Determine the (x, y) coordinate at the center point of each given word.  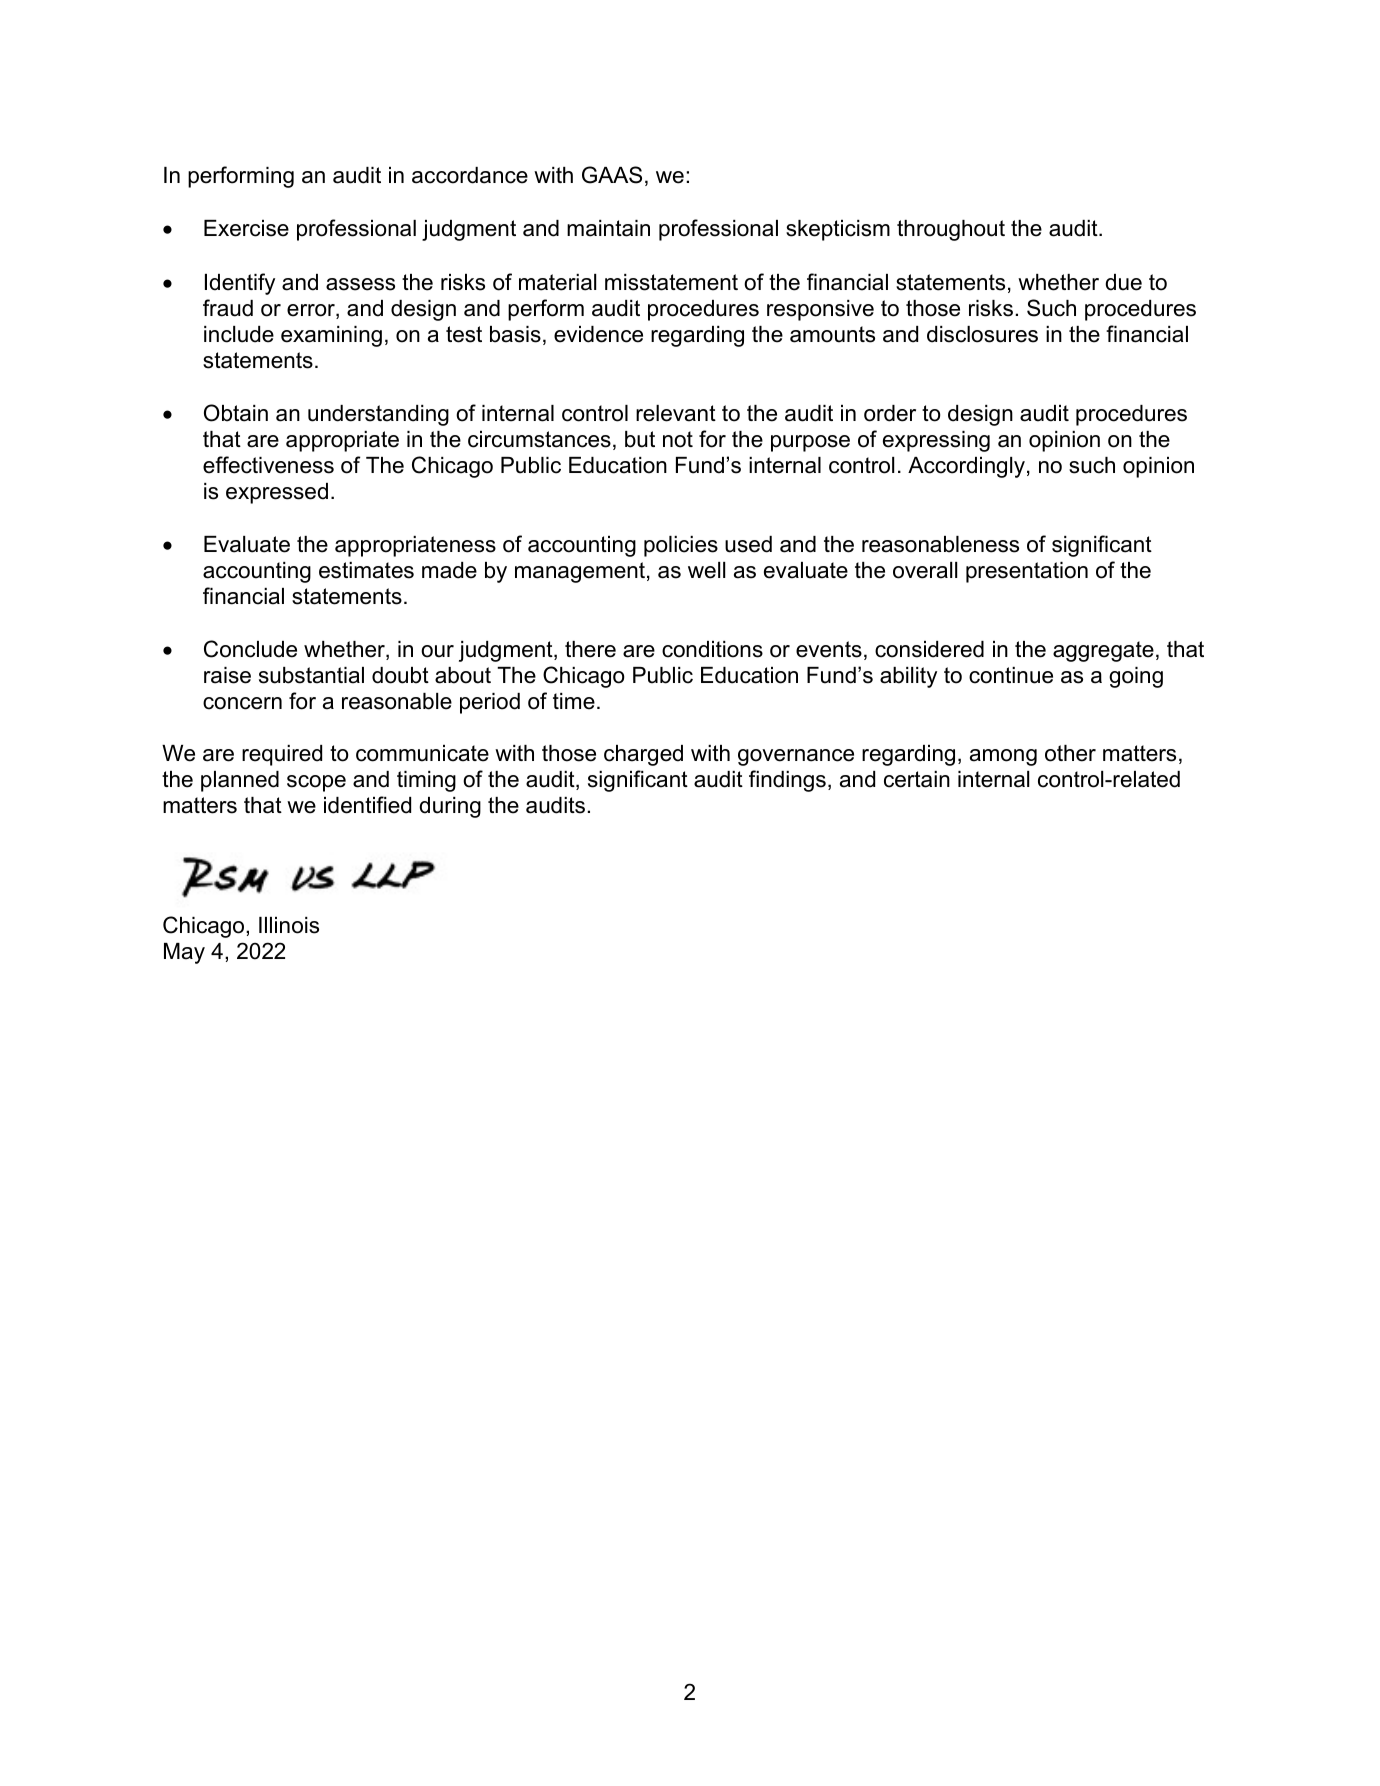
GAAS (612, 175)
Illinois (289, 925)
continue (1011, 675)
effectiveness (268, 465)
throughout (951, 230)
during (450, 807)
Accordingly (966, 467)
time (574, 701)
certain (917, 779)
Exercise (246, 228)
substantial (311, 675)
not (678, 439)
